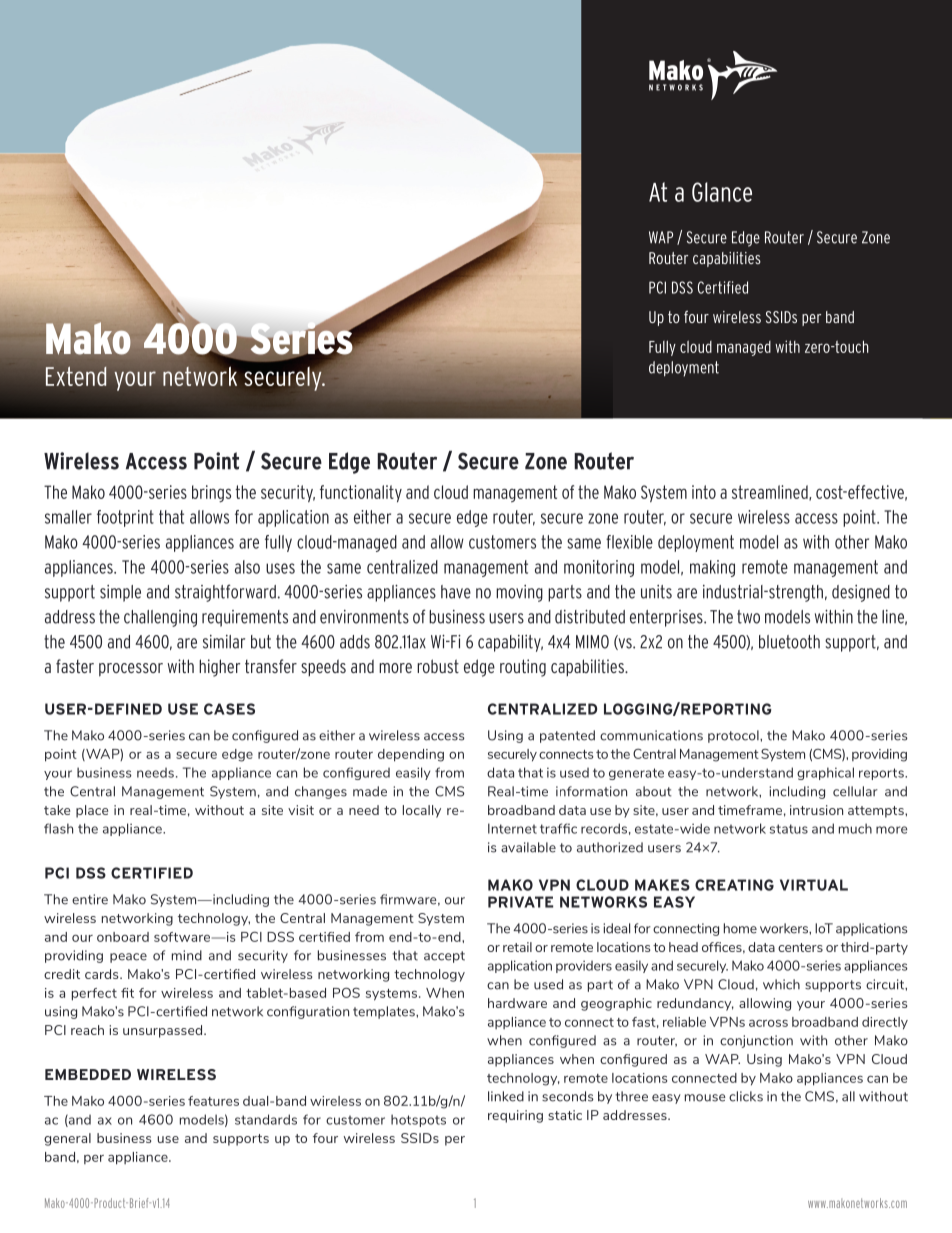  Describe the element at coordinates (789, 829) in the screenshot. I see `status` at that location.
